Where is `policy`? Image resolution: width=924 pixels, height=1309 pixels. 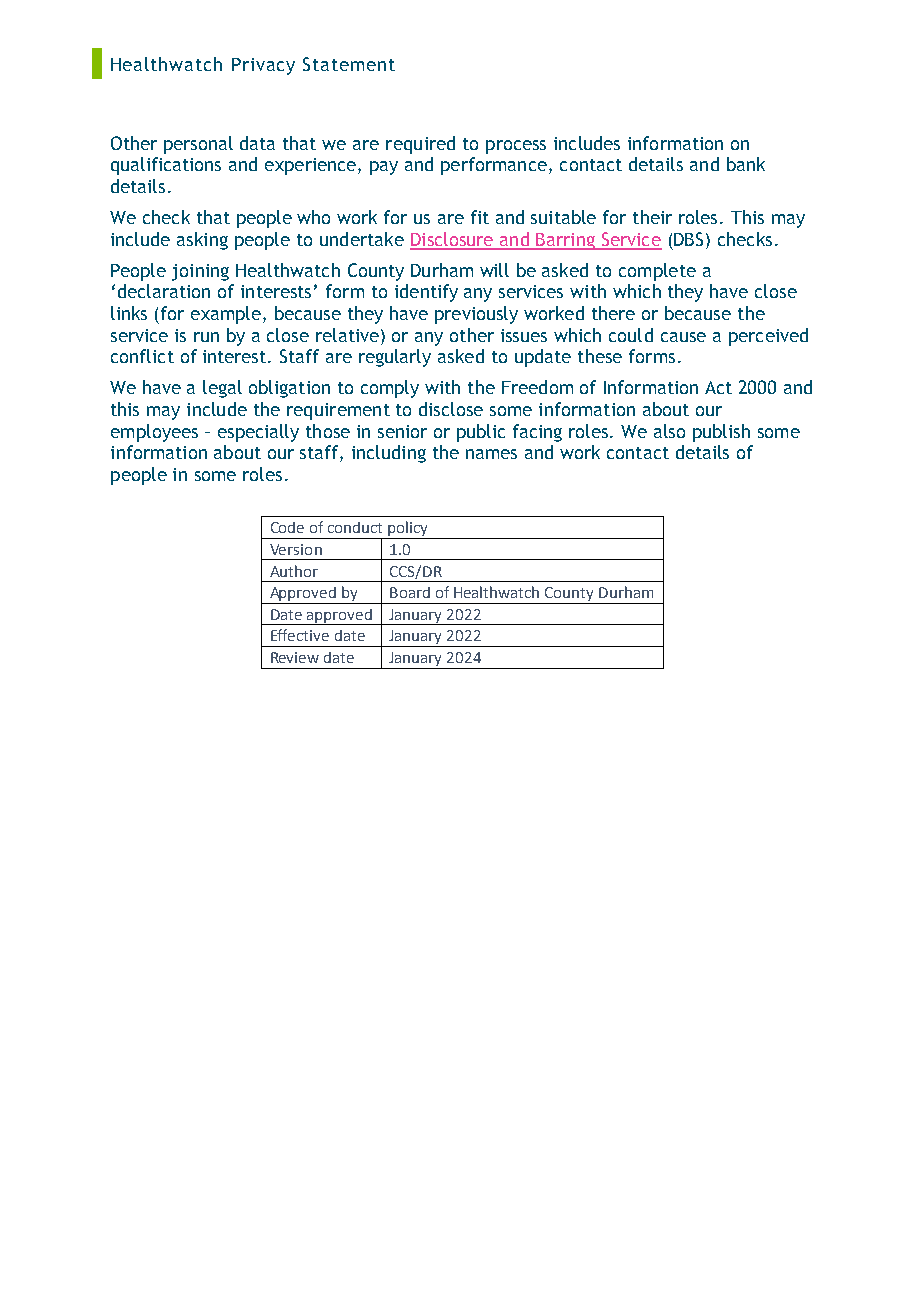 policy is located at coordinates (408, 530).
